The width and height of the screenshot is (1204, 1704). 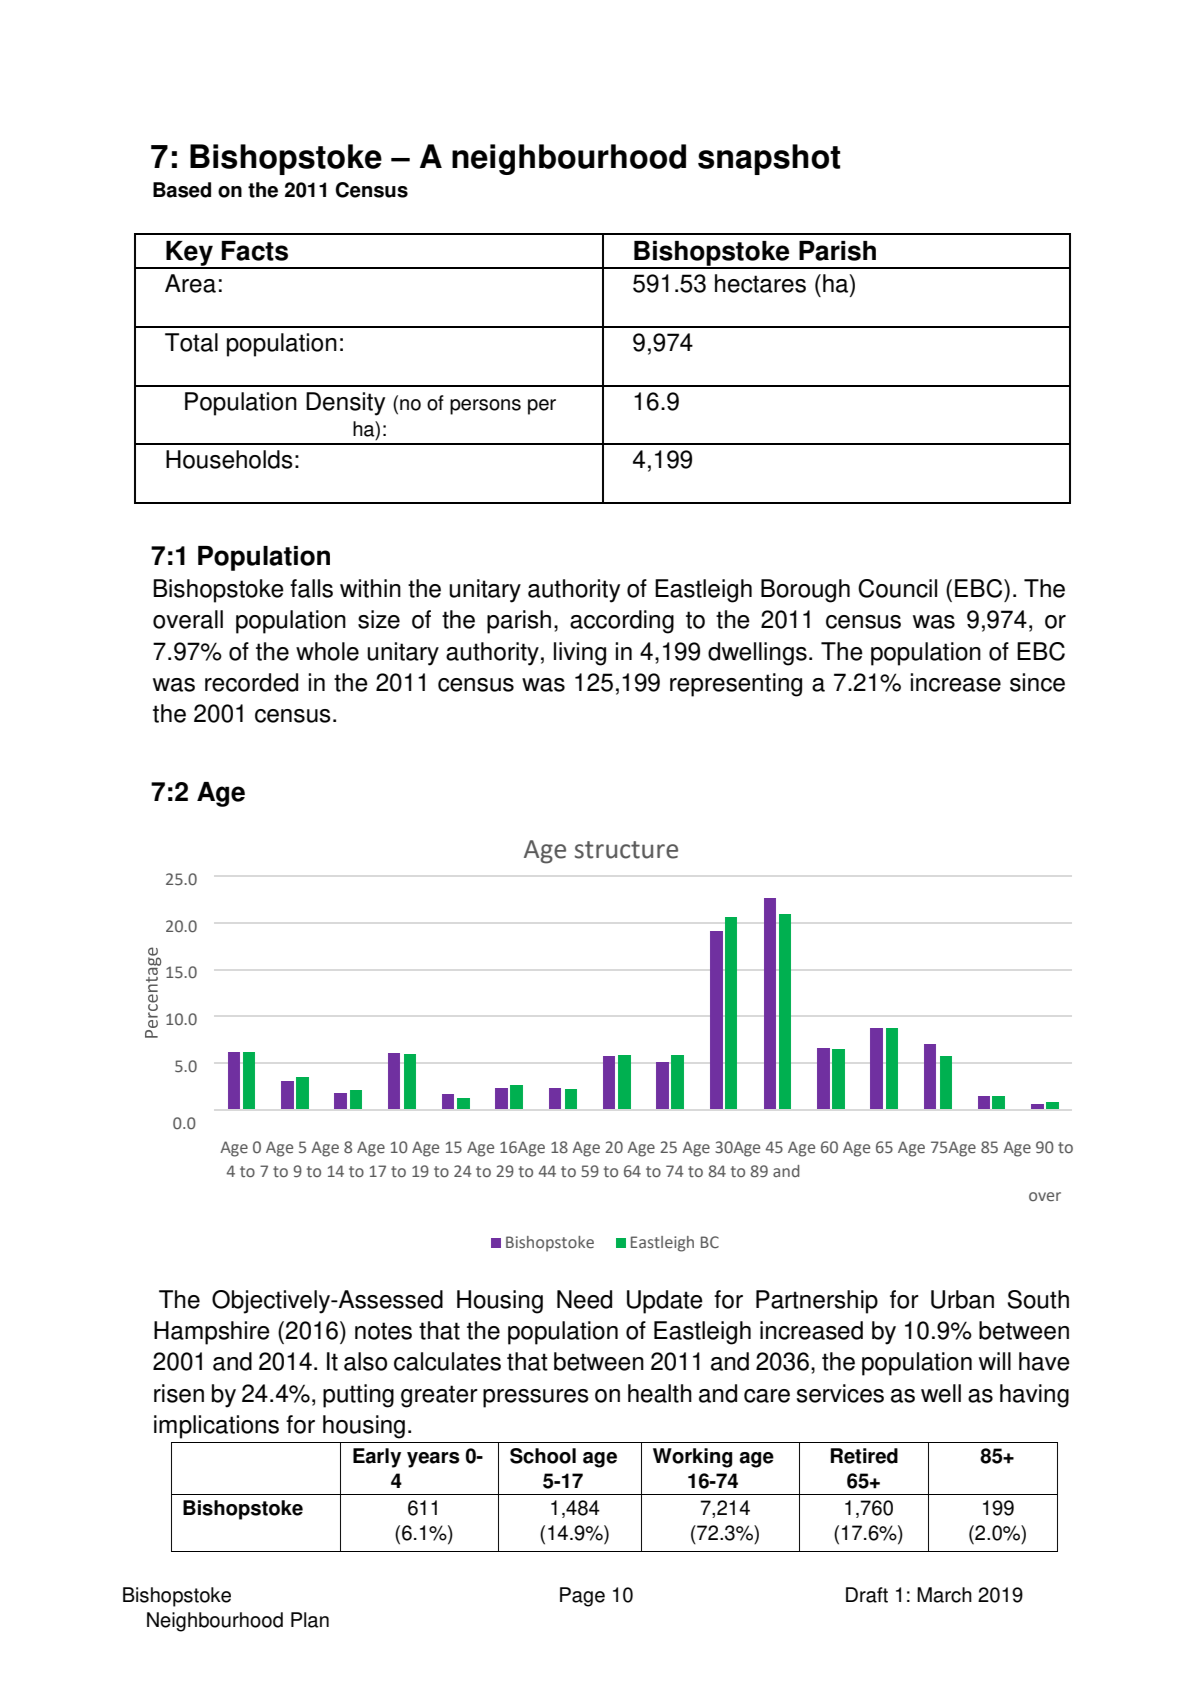 I want to click on Urban, so click(x=962, y=1299).
